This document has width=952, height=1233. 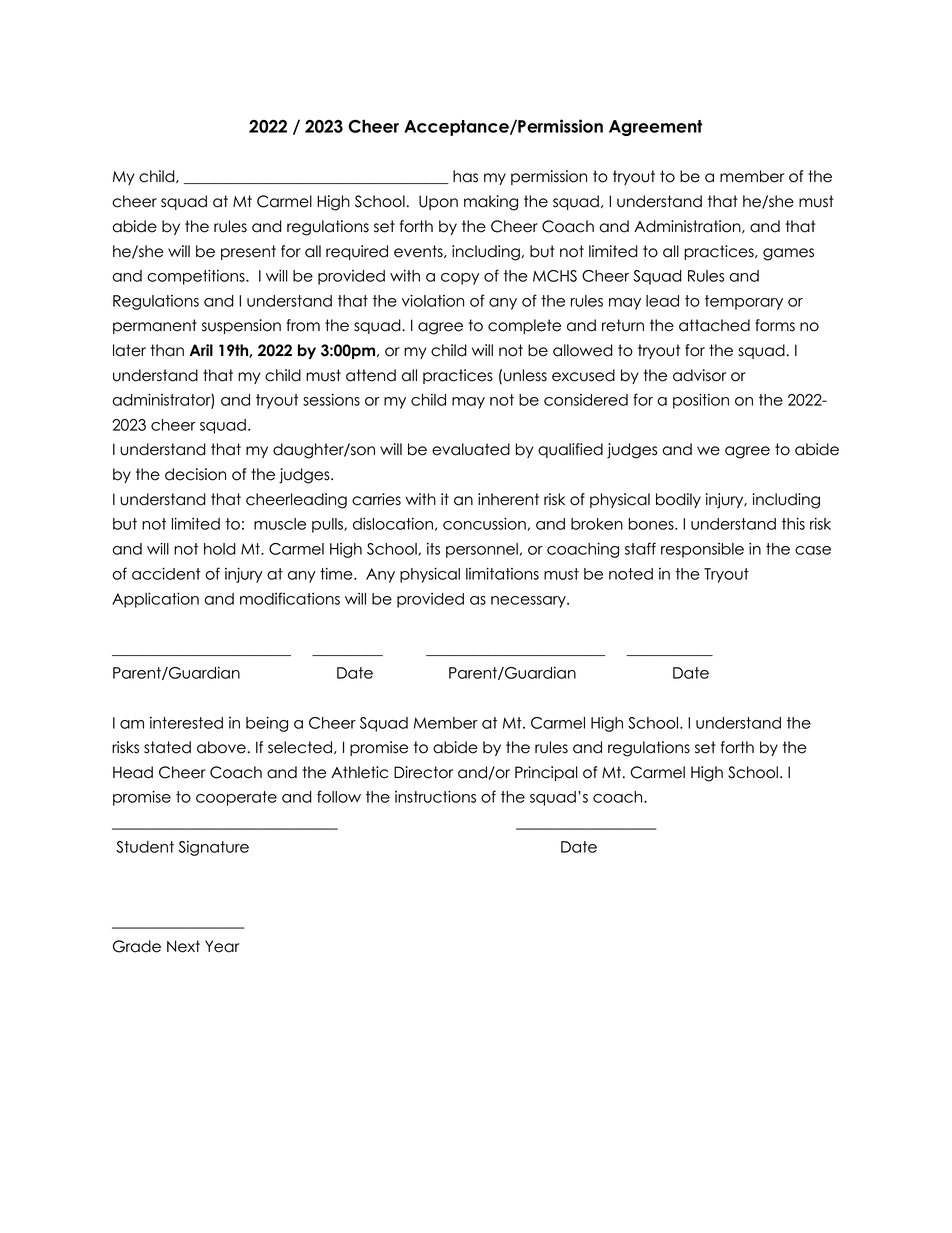 I want to click on unless, so click(x=525, y=375).
